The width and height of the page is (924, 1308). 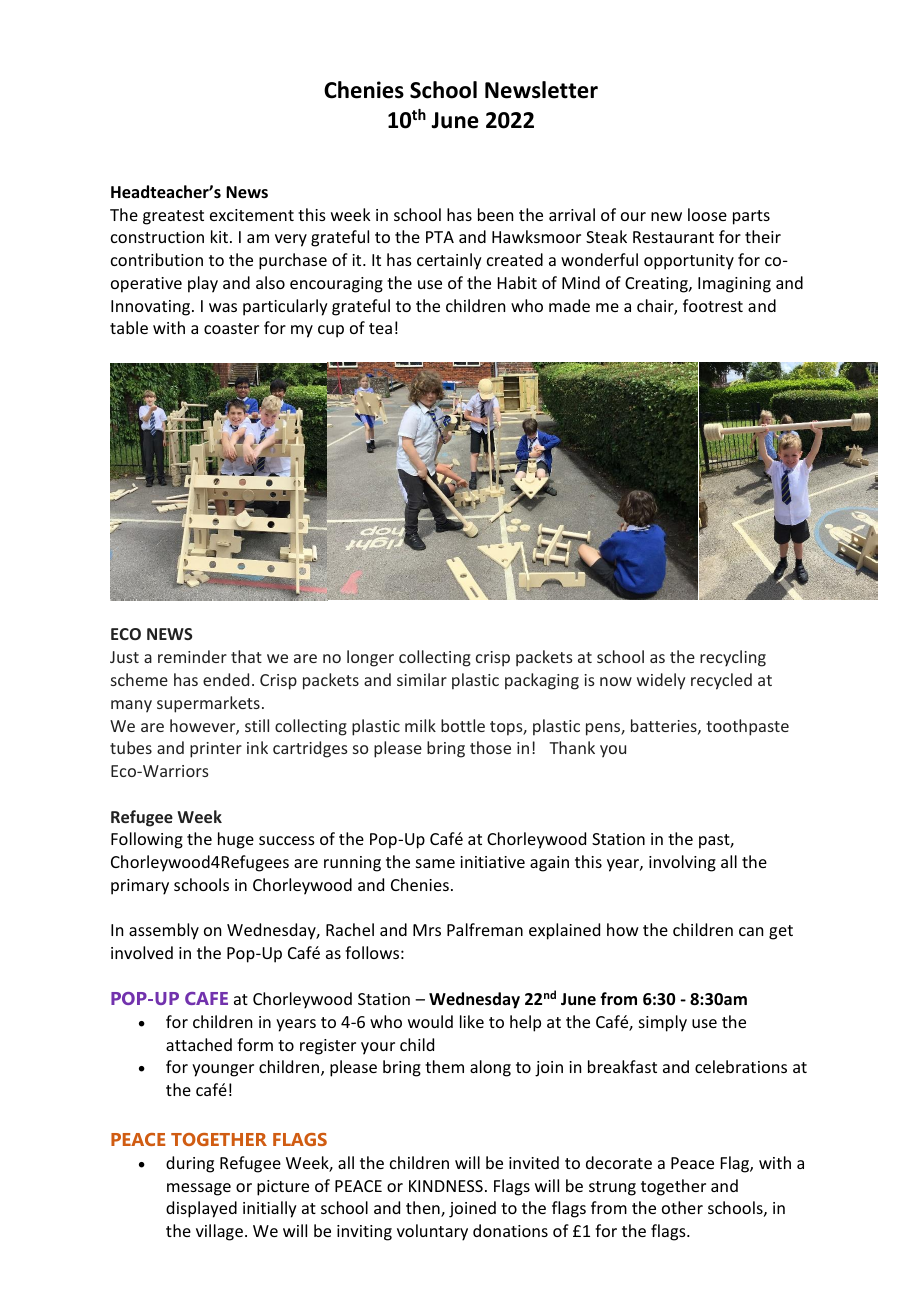 I want to click on Restaurant, so click(x=673, y=237).
